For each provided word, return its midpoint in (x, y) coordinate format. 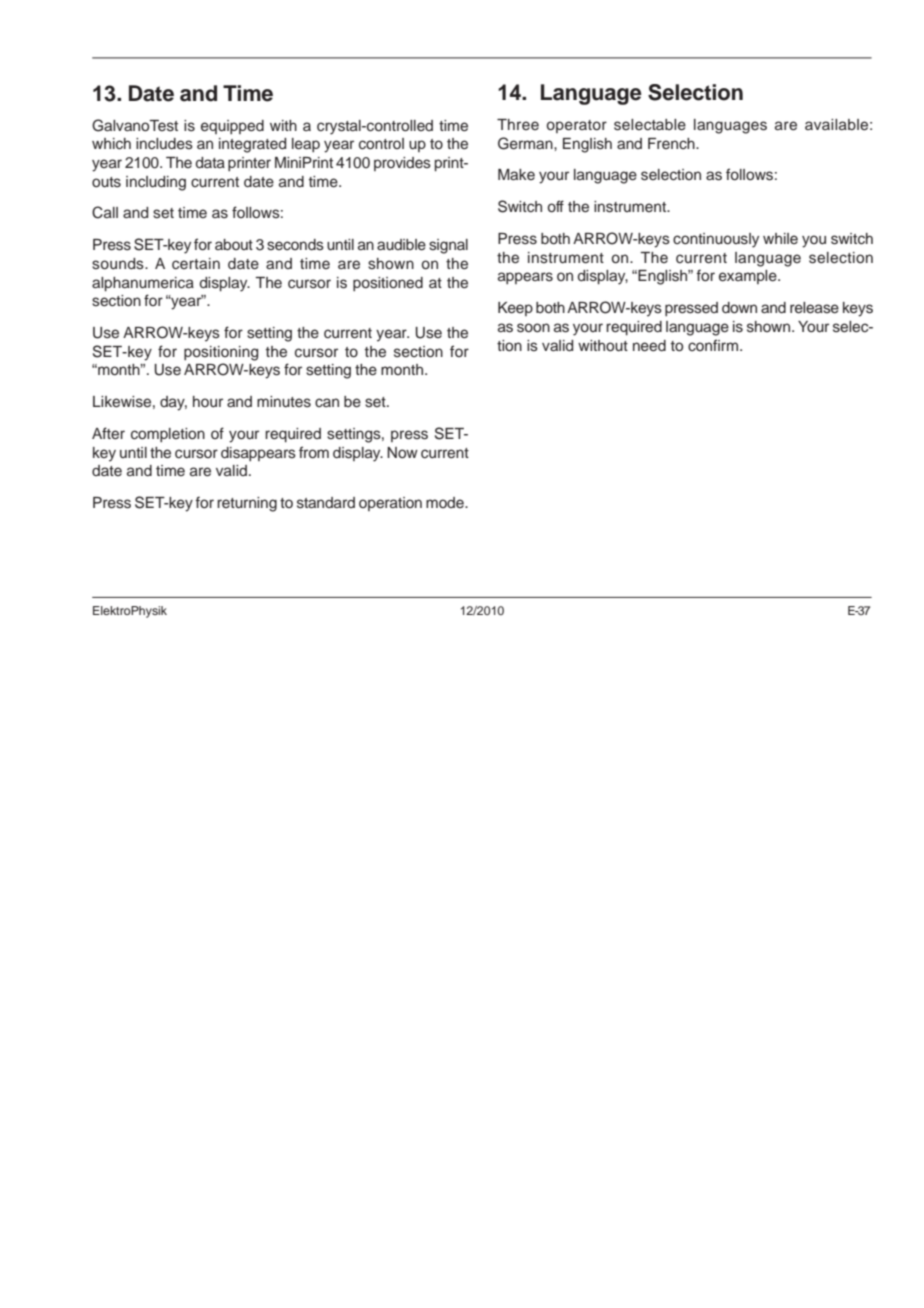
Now (402, 452)
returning (247, 504)
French (672, 143)
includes (164, 144)
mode (446, 502)
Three (518, 124)
